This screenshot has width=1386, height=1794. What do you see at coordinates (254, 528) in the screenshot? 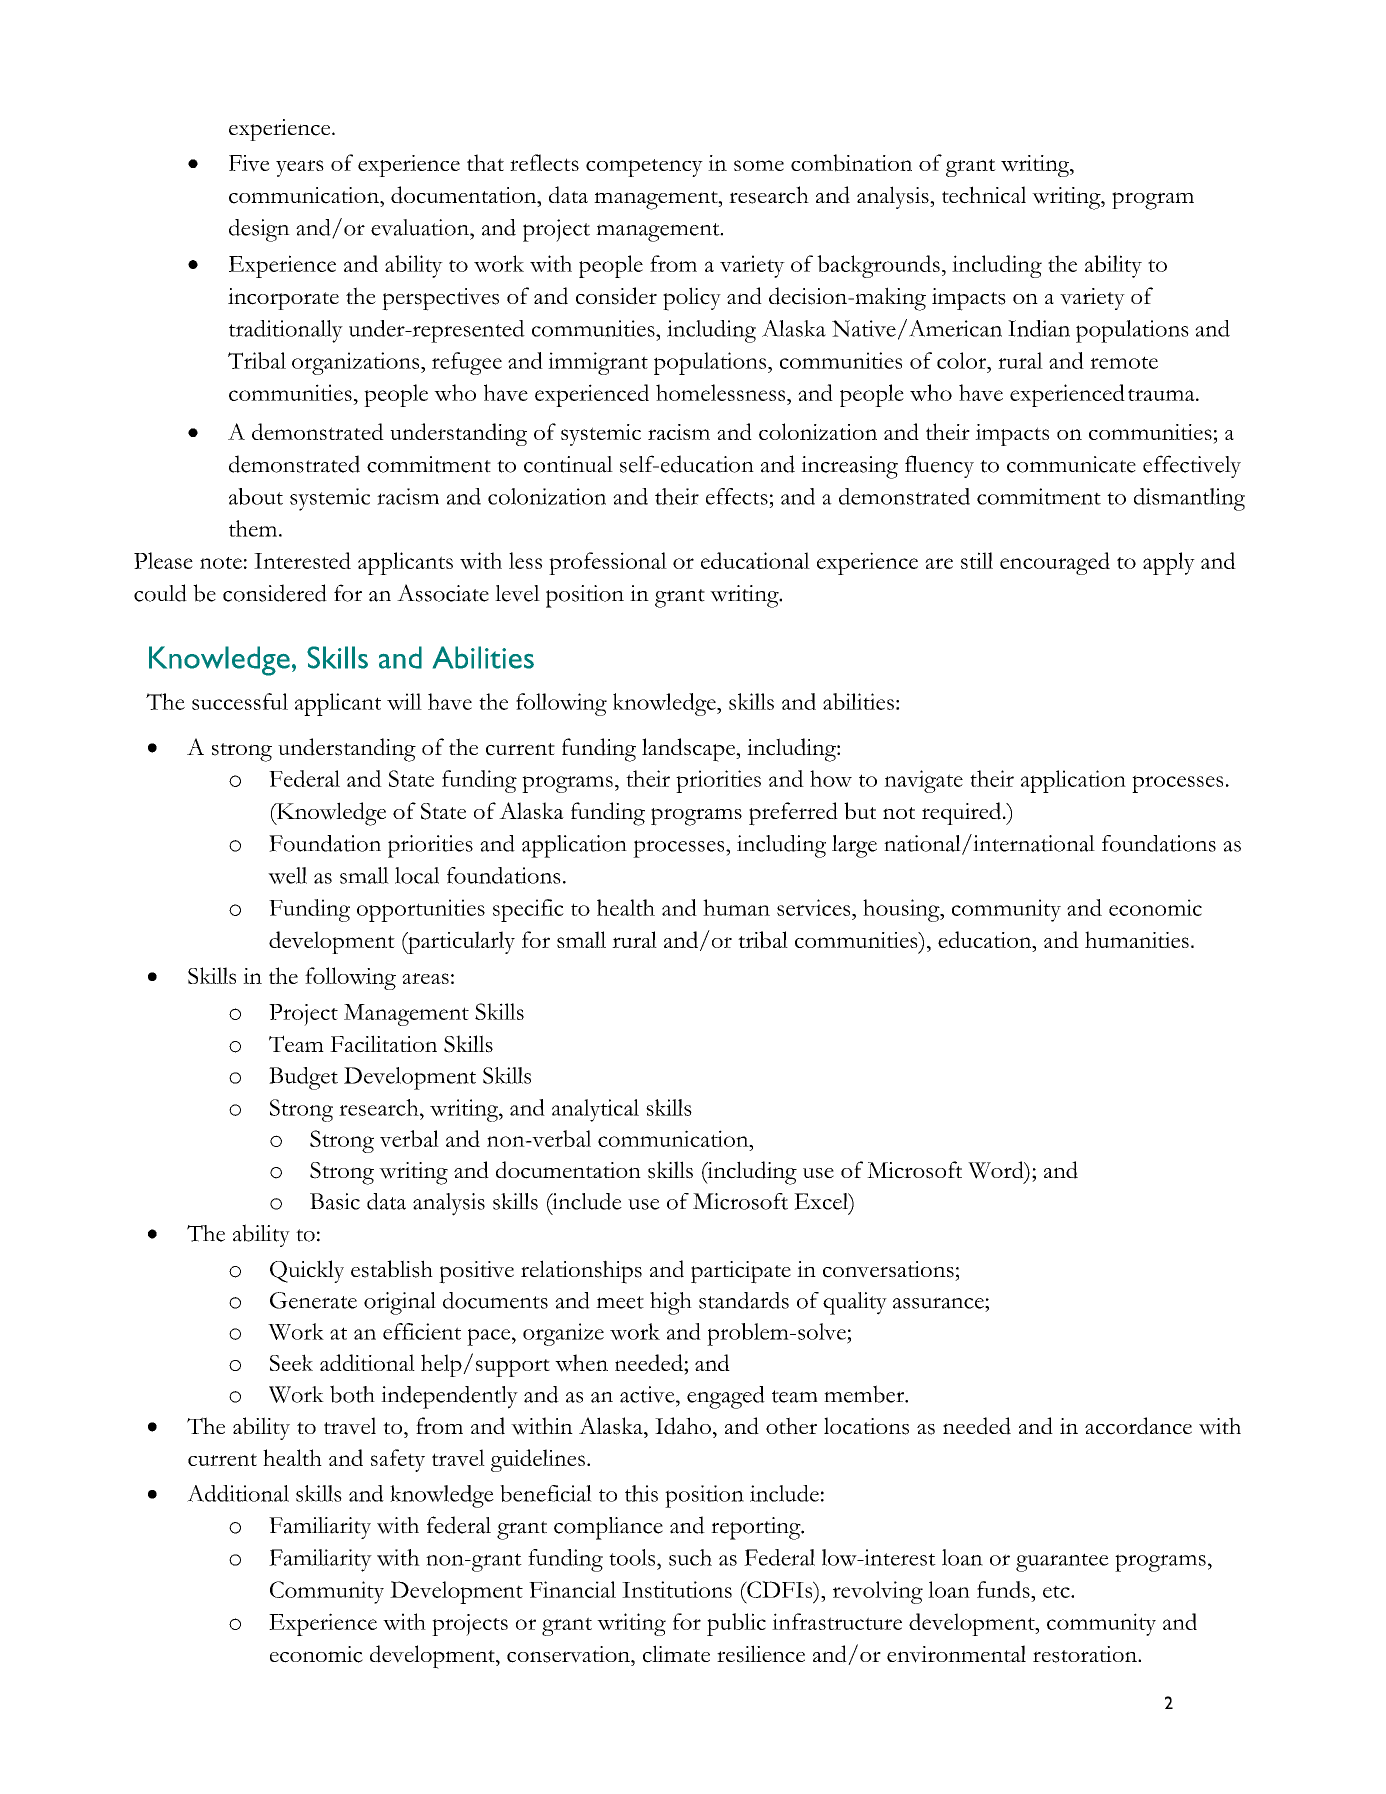
I see `them` at bounding box center [254, 528].
